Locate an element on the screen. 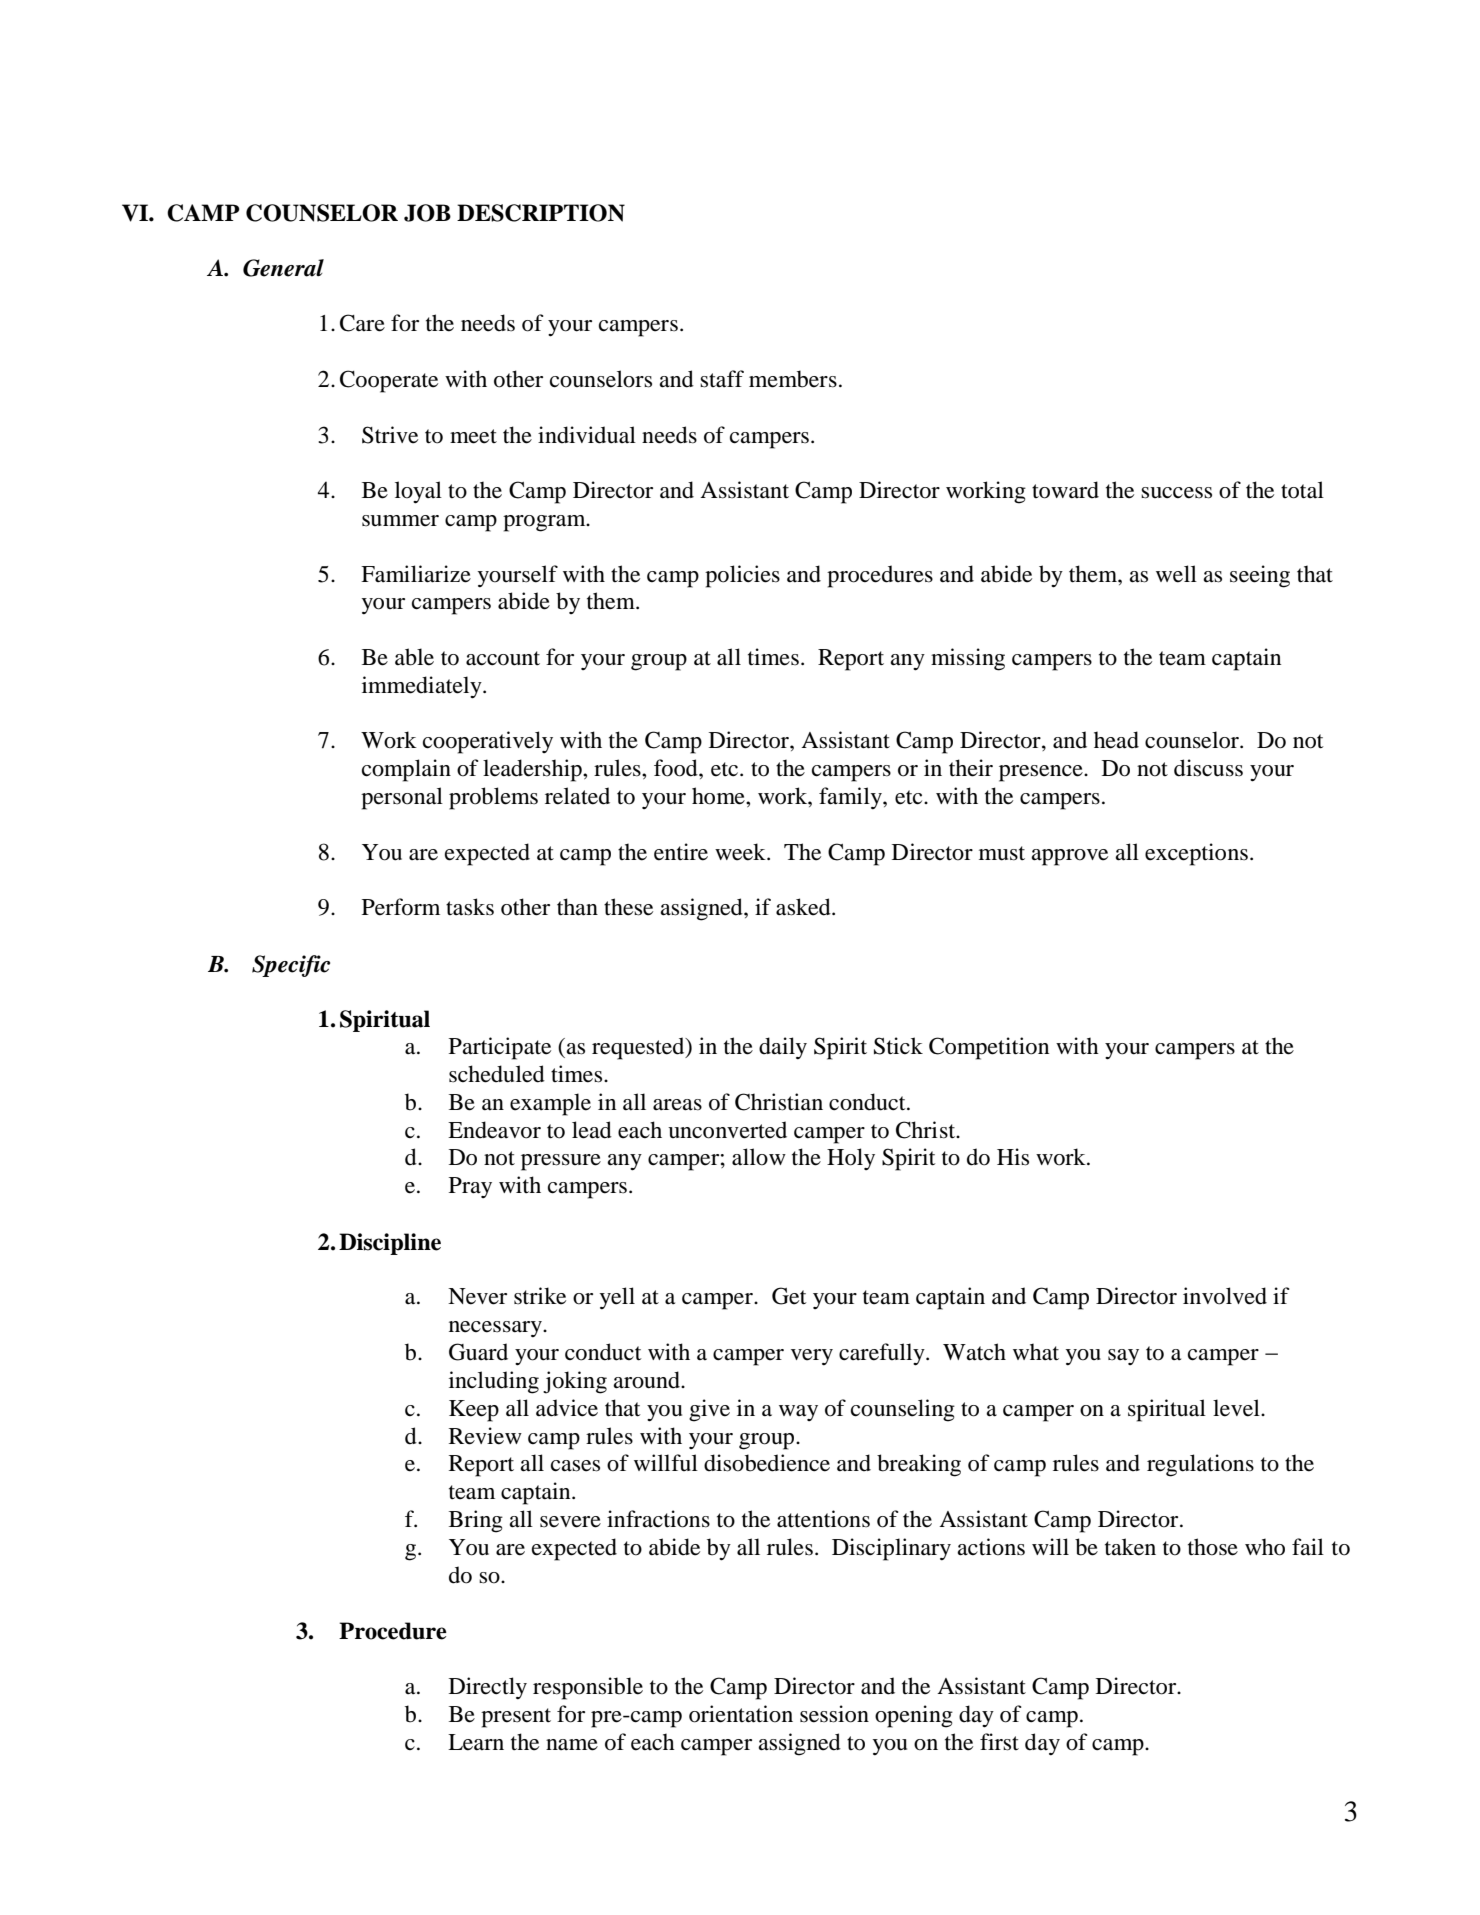 The image size is (1480, 1915). JOB is located at coordinates (427, 213).
